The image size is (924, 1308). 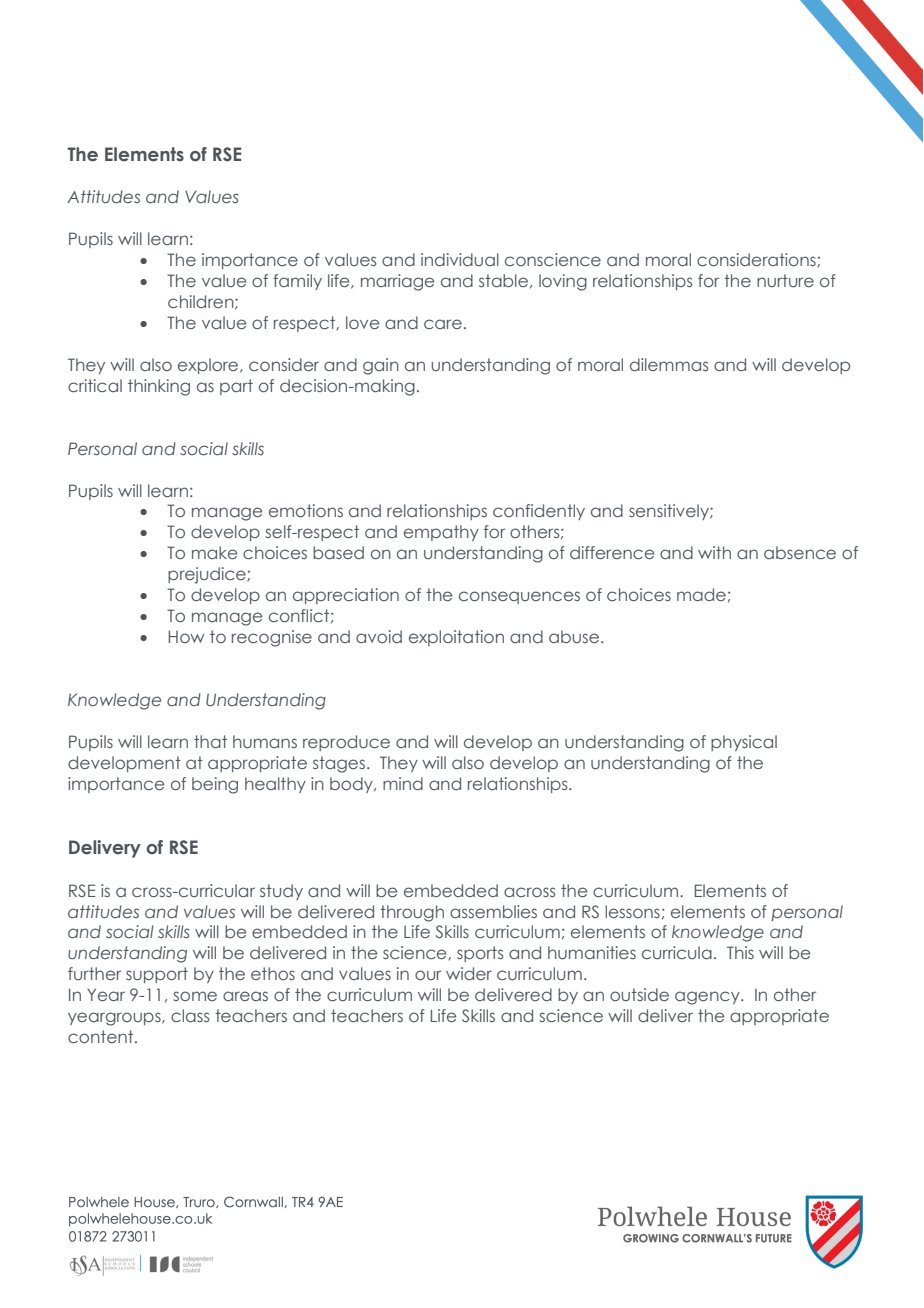 What do you see at coordinates (187, 636) in the screenshot?
I see `How` at bounding box center [187, 636].
